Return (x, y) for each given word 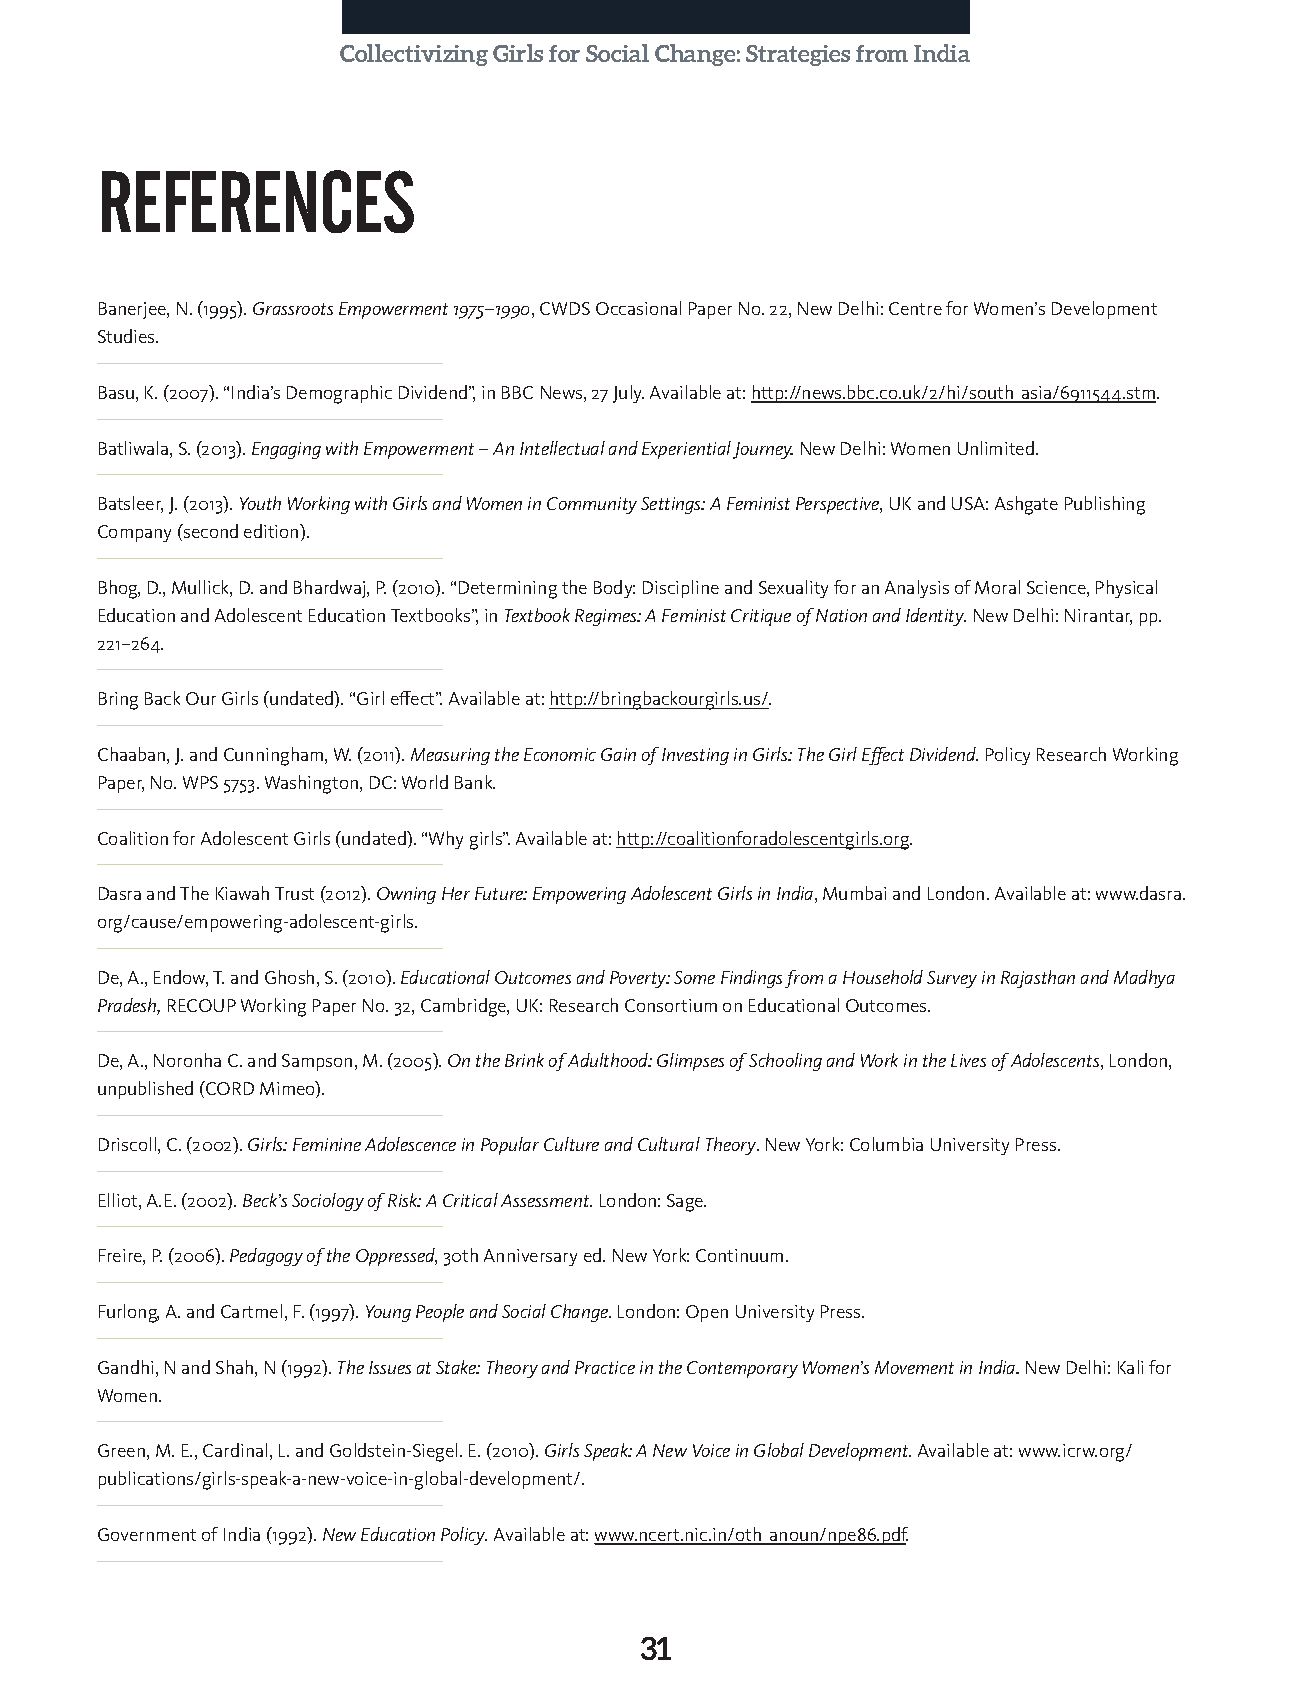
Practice (605, 1367)
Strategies (798, 55)
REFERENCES (258, 201)
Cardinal (235, 1450)
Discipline (681, 589)
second (210, 531)
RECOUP (202, 1005)
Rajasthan (1038, 979)
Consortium (671, 1005)
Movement (914, 1367)
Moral (997, 587)
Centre (915, 308)
